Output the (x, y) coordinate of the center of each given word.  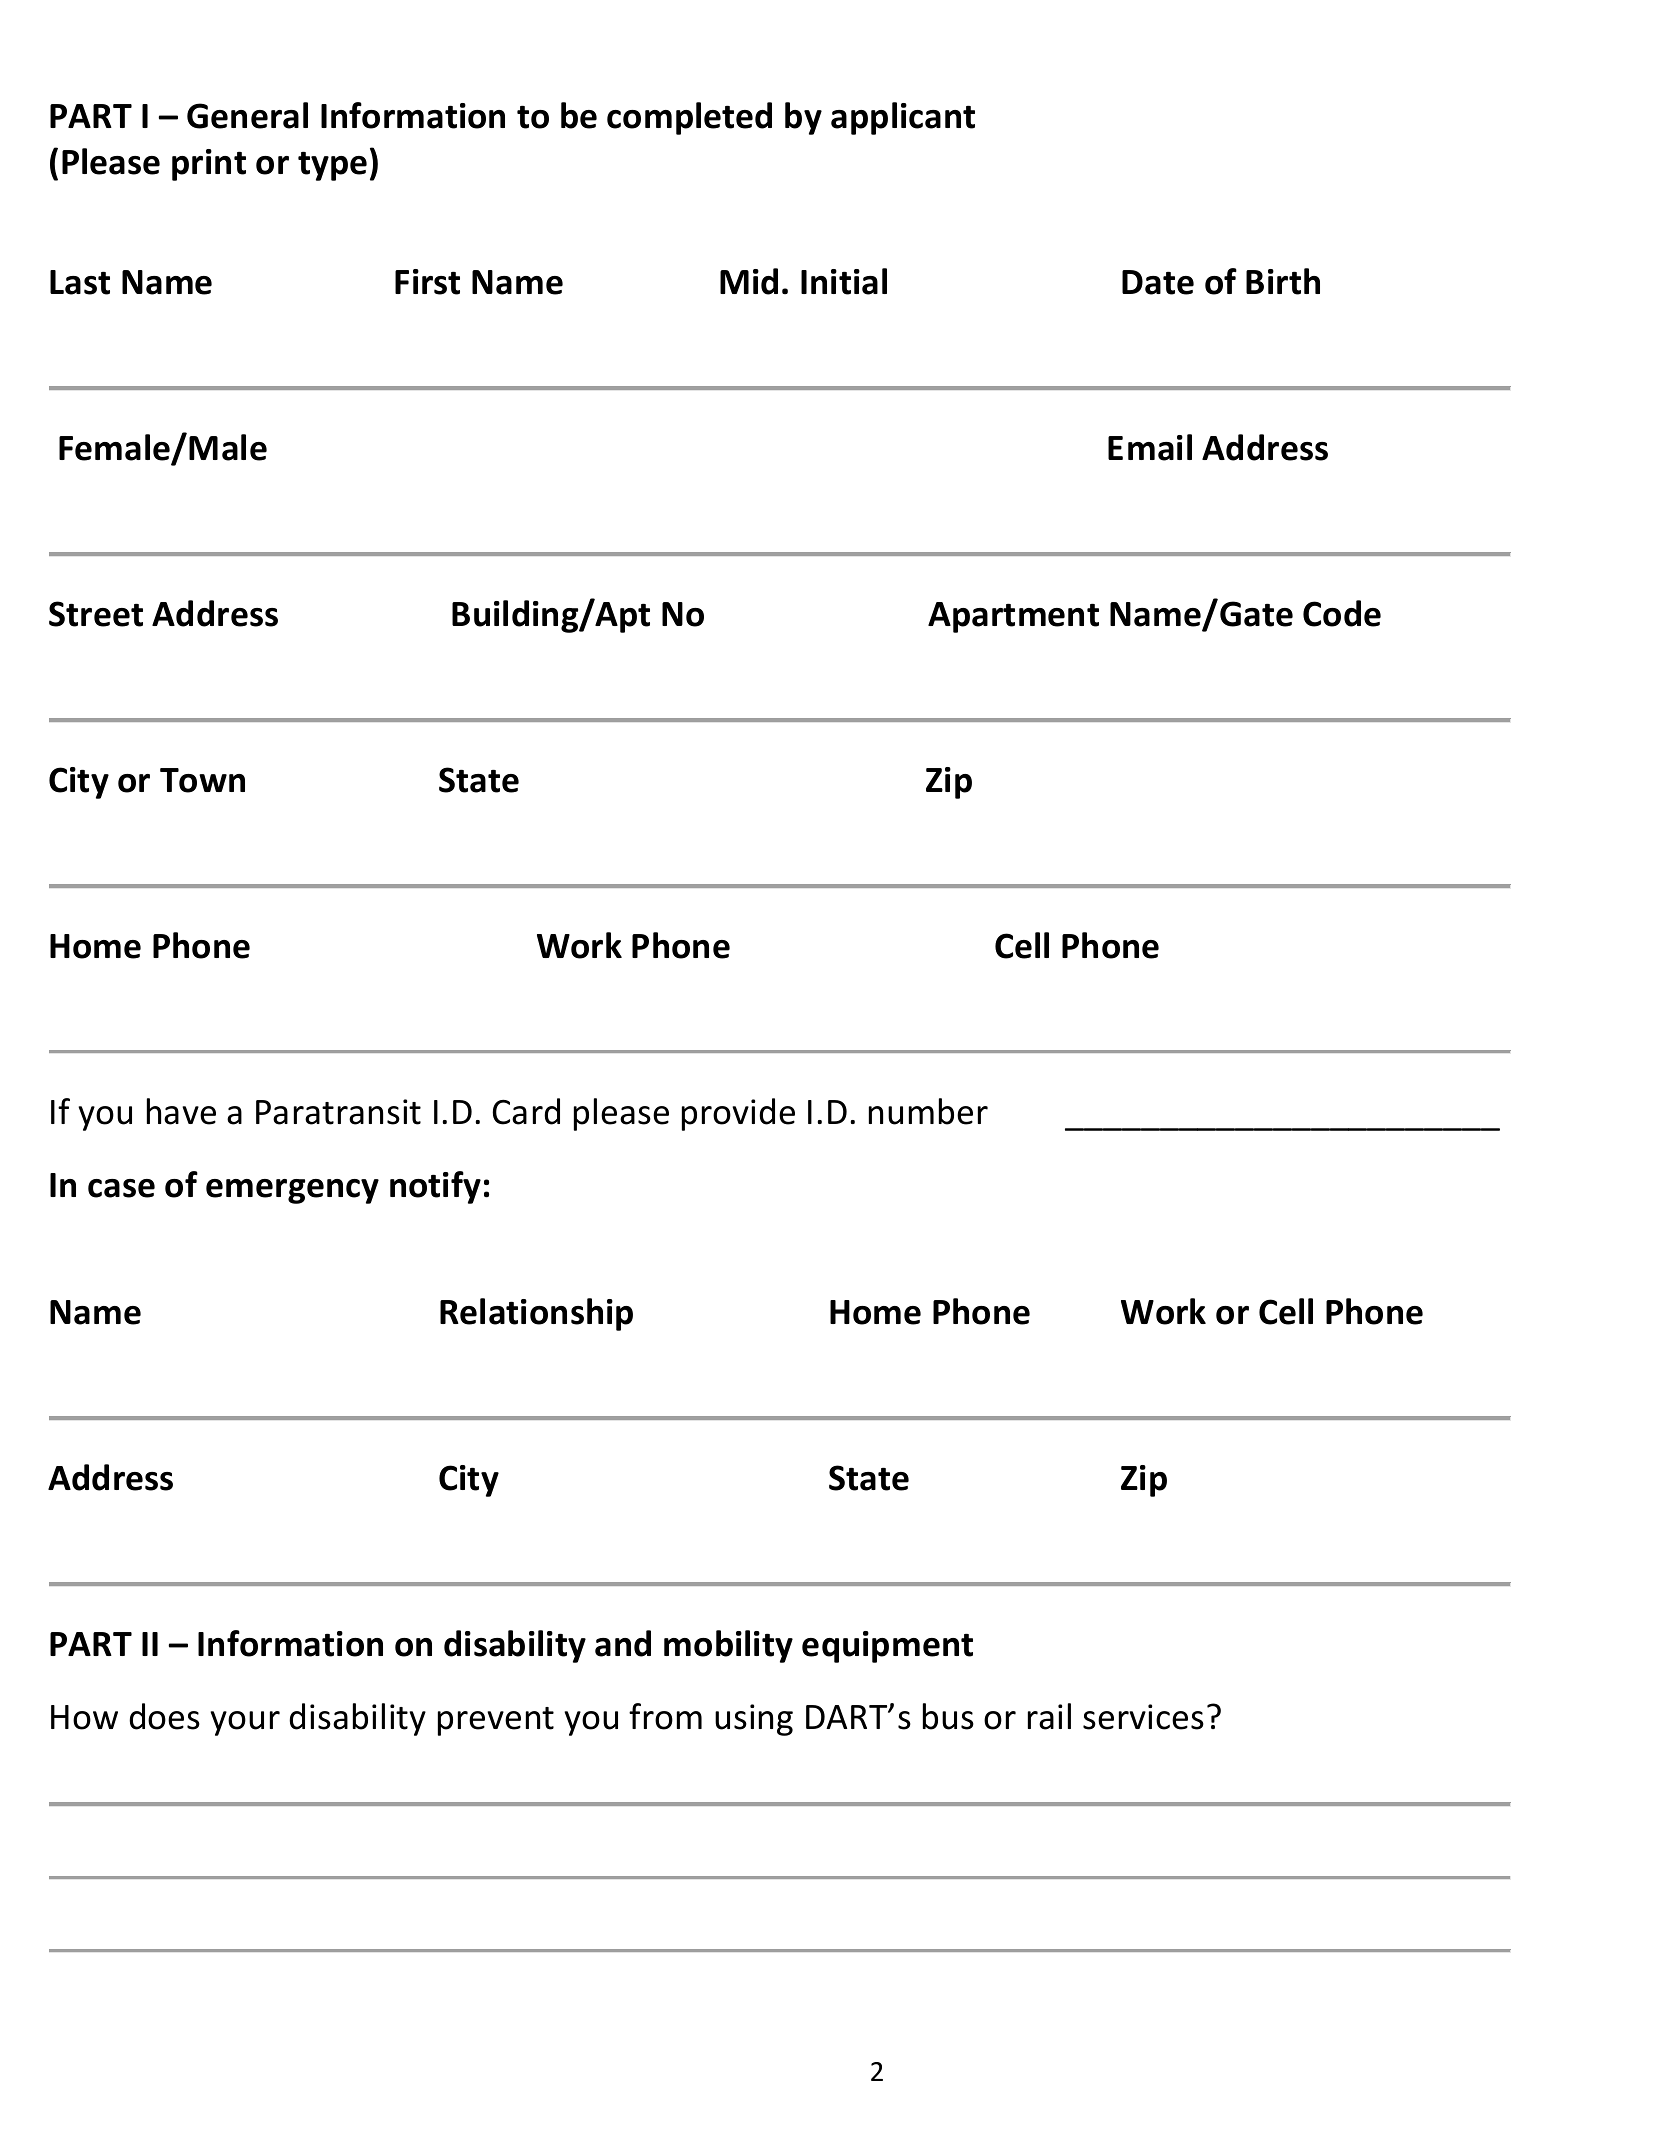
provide (738, 1114)
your (245, 1723)
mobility (728, 1646)
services (1143, 1717)
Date (1158, 282)
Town (202, 780)
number (928, 1111)
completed (689, 118)
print (209, 165)
